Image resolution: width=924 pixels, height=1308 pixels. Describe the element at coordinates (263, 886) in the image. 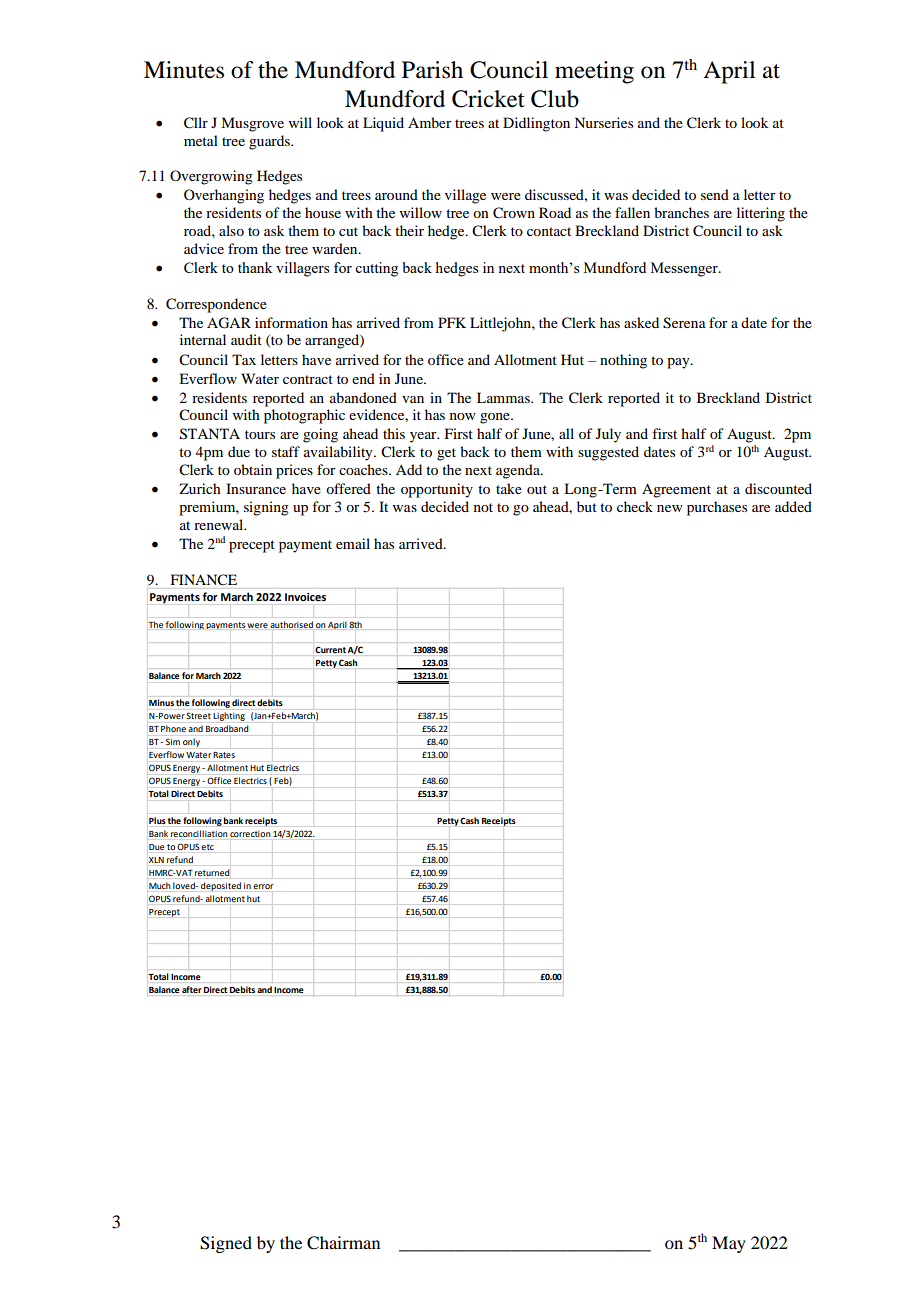

I see `error` at that location.
